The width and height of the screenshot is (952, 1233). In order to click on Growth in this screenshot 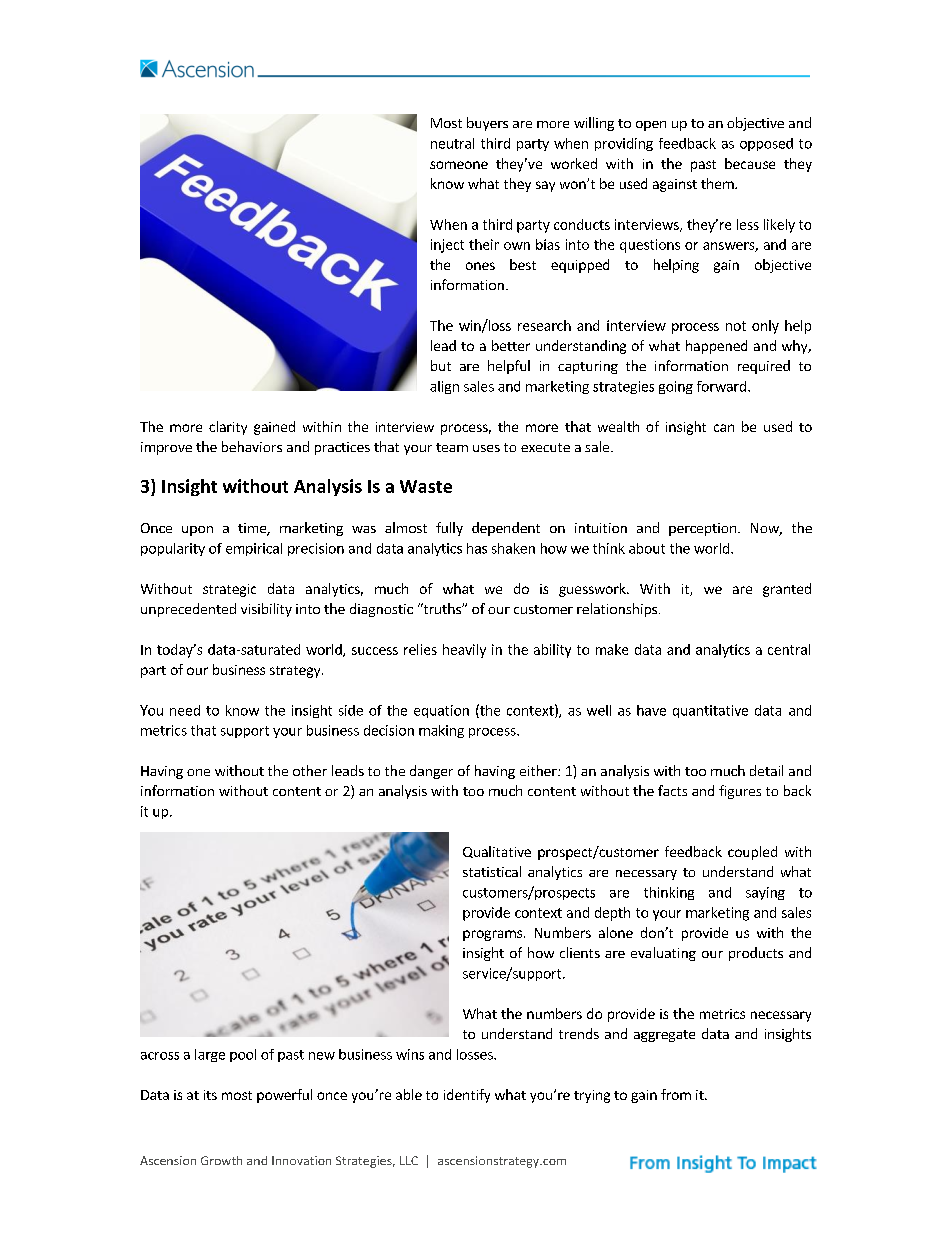, I will do `click(221, 1160)`.
